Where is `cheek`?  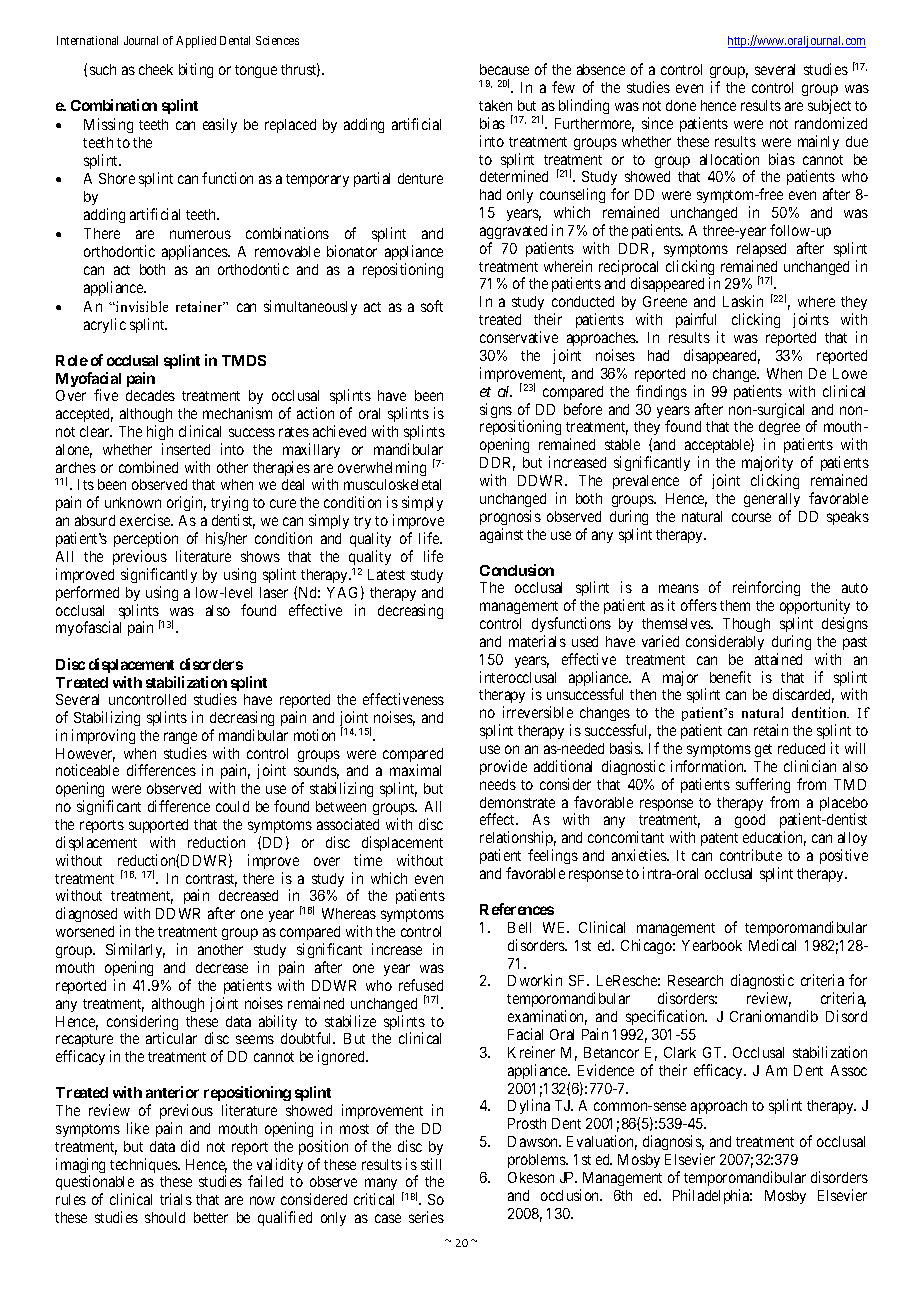
cheek is located at coordinates (156, 69).
